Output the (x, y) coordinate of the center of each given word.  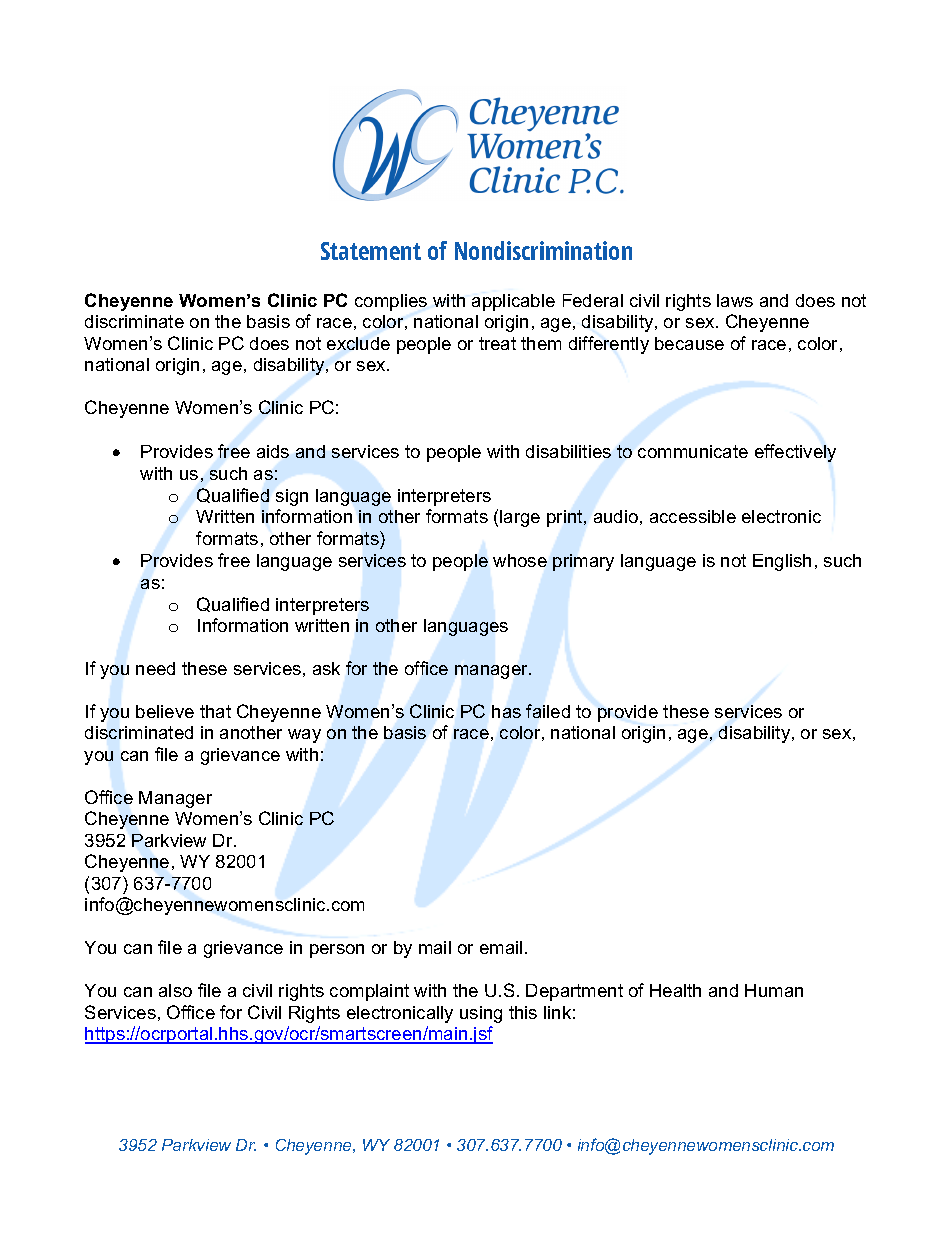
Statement (371, 251)
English (782, 562)
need (155, 668)
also (175, 990)
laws (735, 300)
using (481, 1014)
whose (520, 560)
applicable (513, 302)
